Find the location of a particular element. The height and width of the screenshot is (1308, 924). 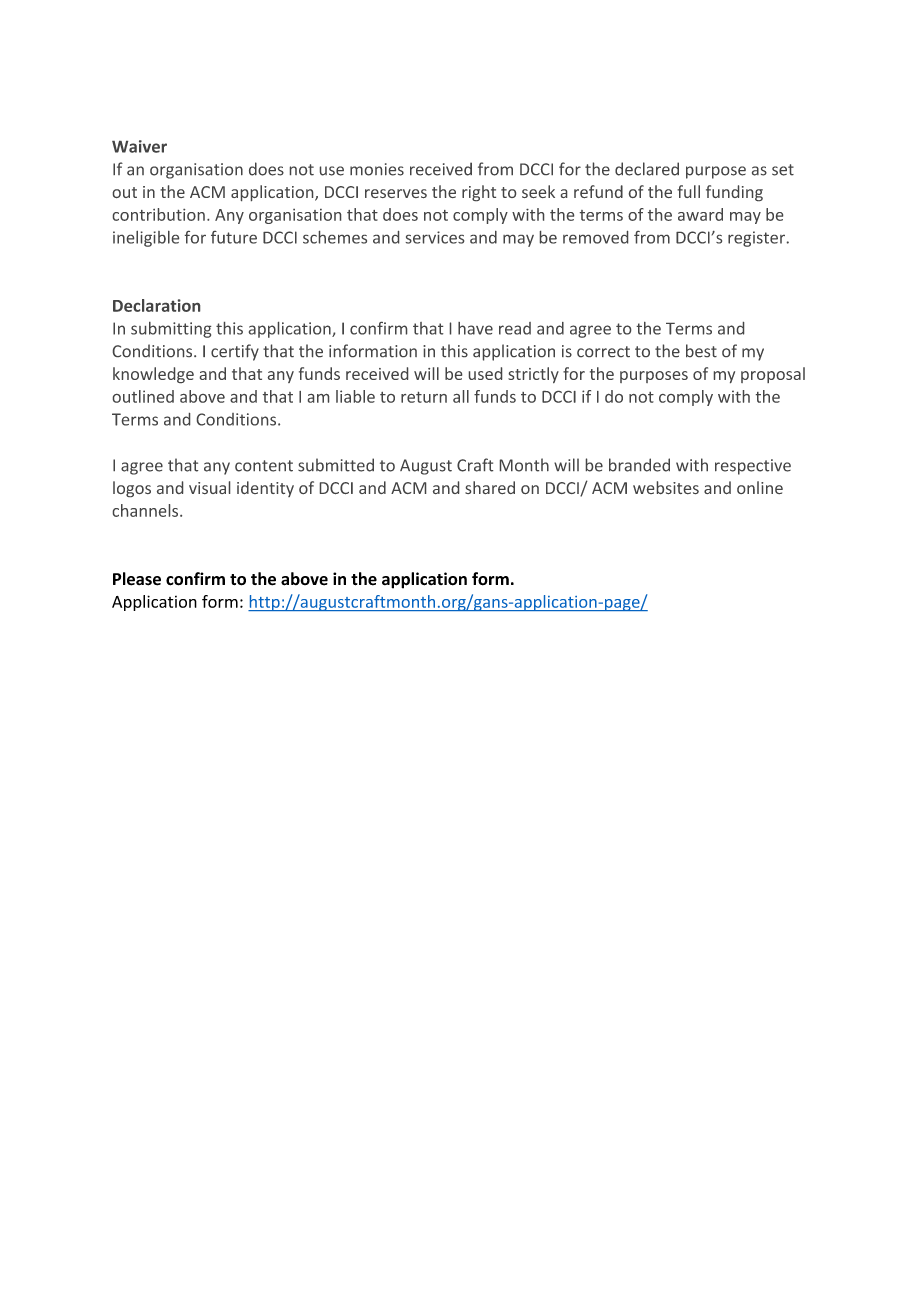

monies is located at coordinates (377, 169).
